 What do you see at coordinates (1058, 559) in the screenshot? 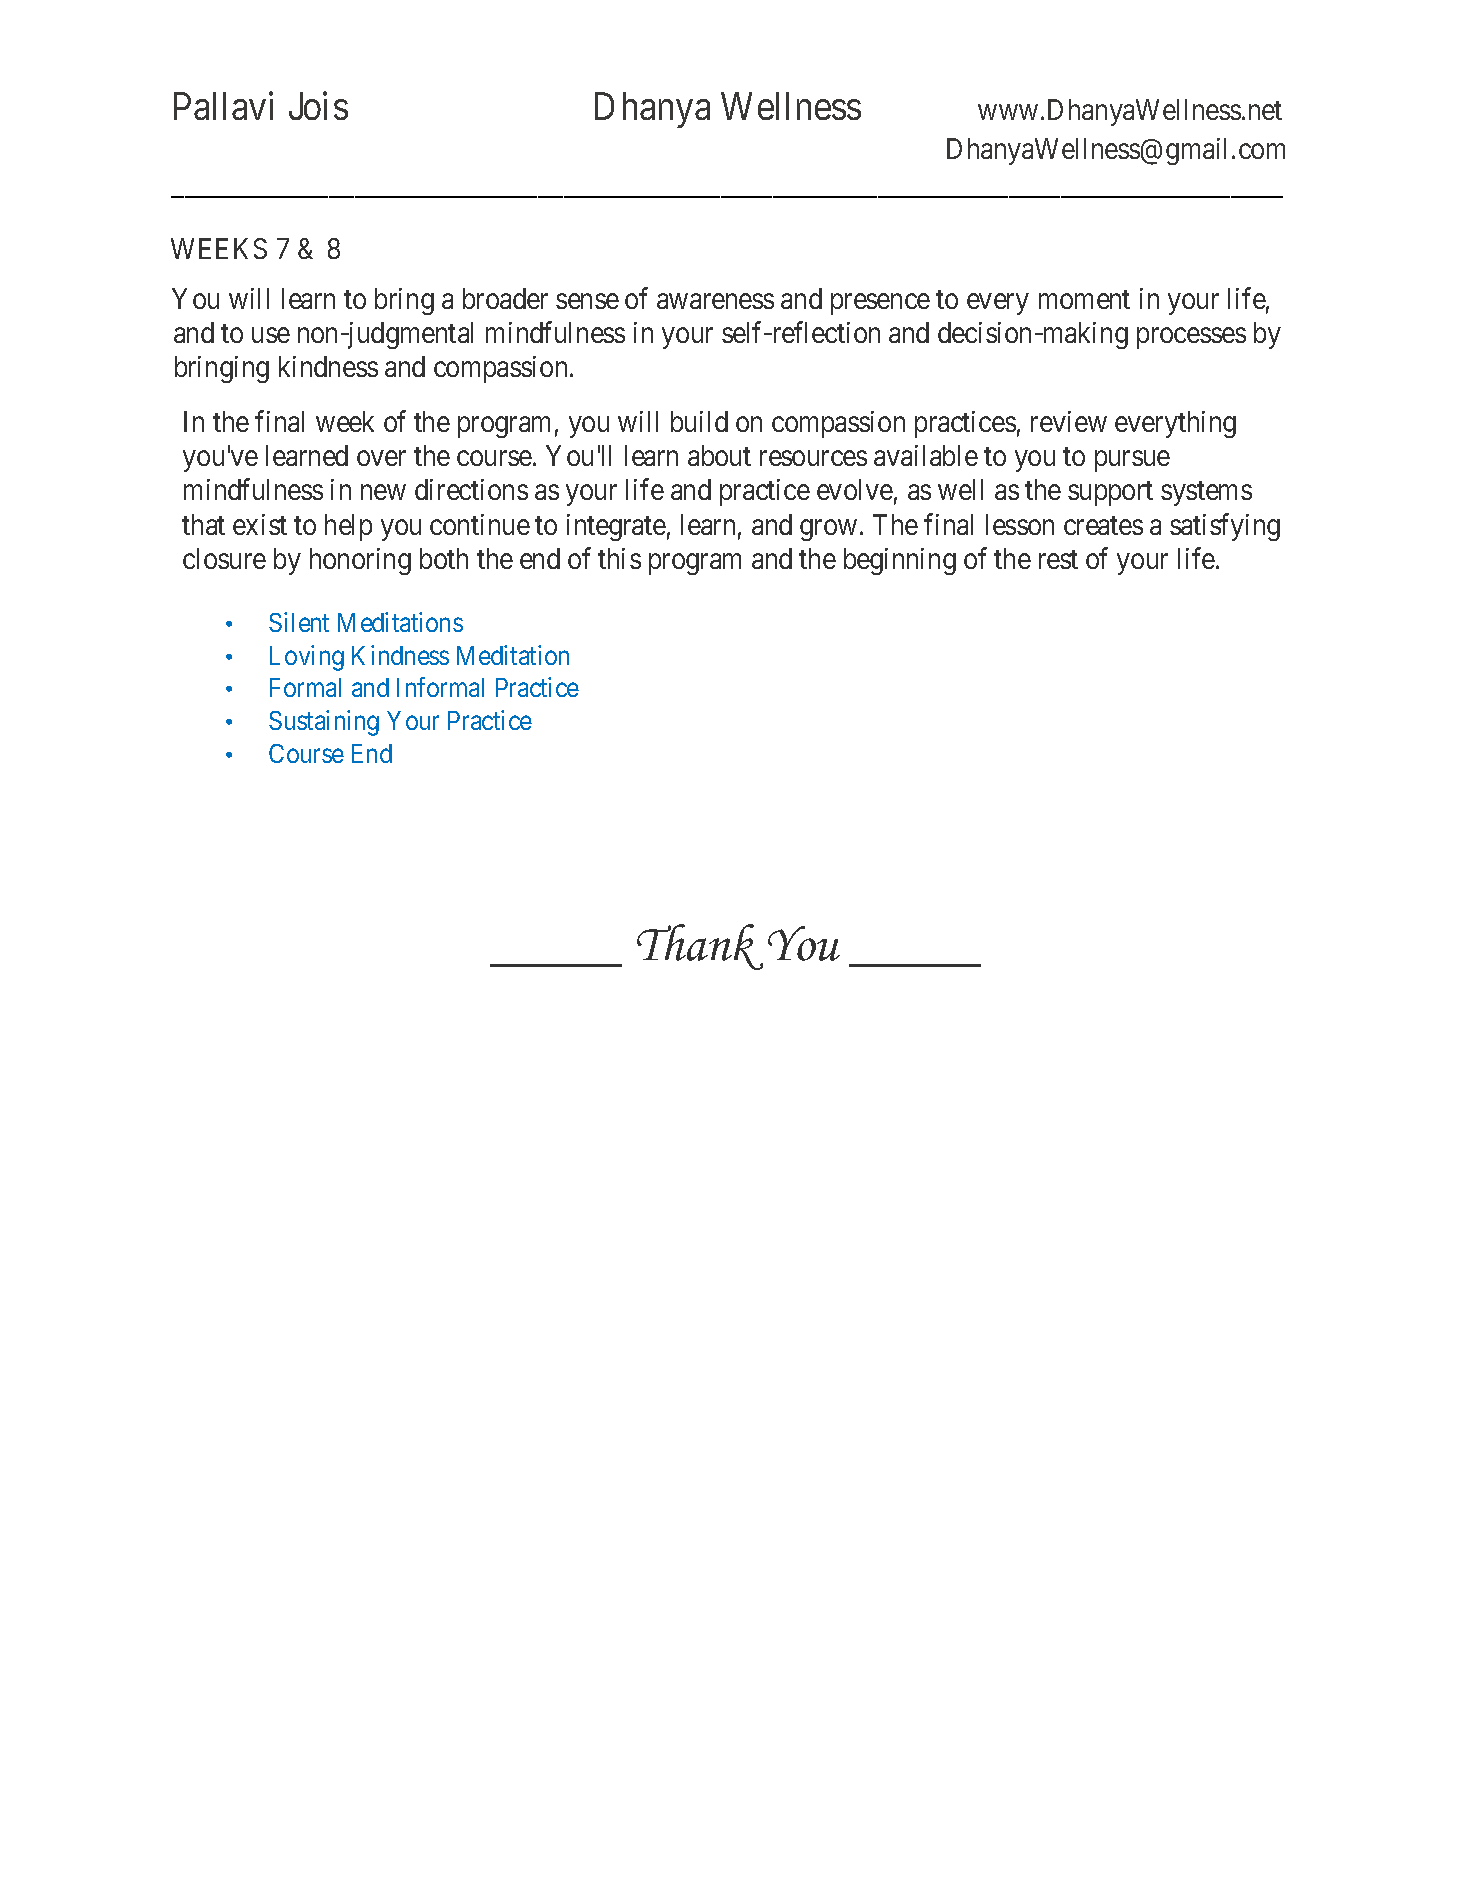
I see `rest` at bounding box center [1058, 559].
